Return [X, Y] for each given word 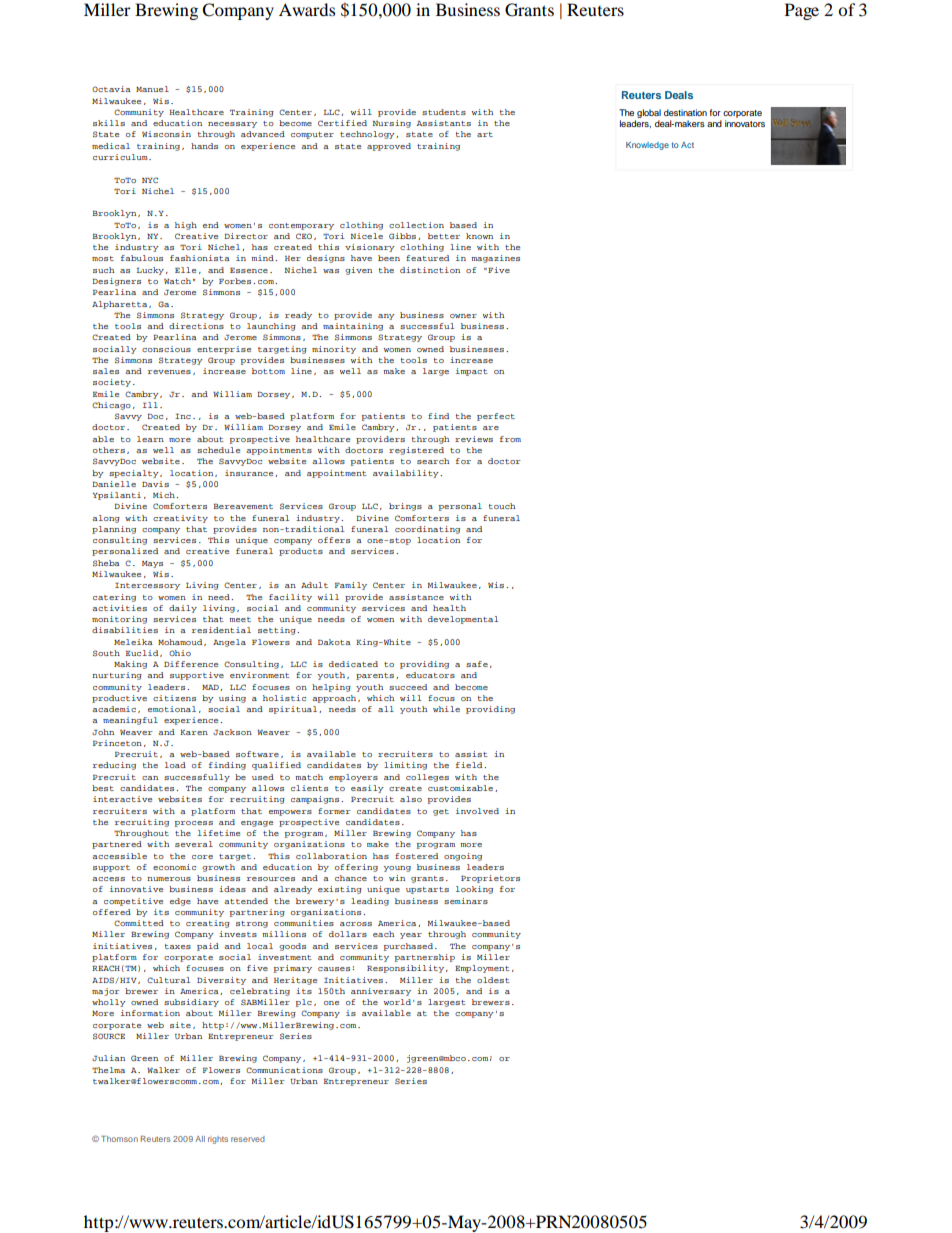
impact [472, 372]
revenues [169, 372]
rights [218, 1140]
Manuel [152, 89]
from [510, 439]
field [470, 765]
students [444, 112]
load [175, 765]
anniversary [381, 992]
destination [685, 112]
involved [477, 811]
